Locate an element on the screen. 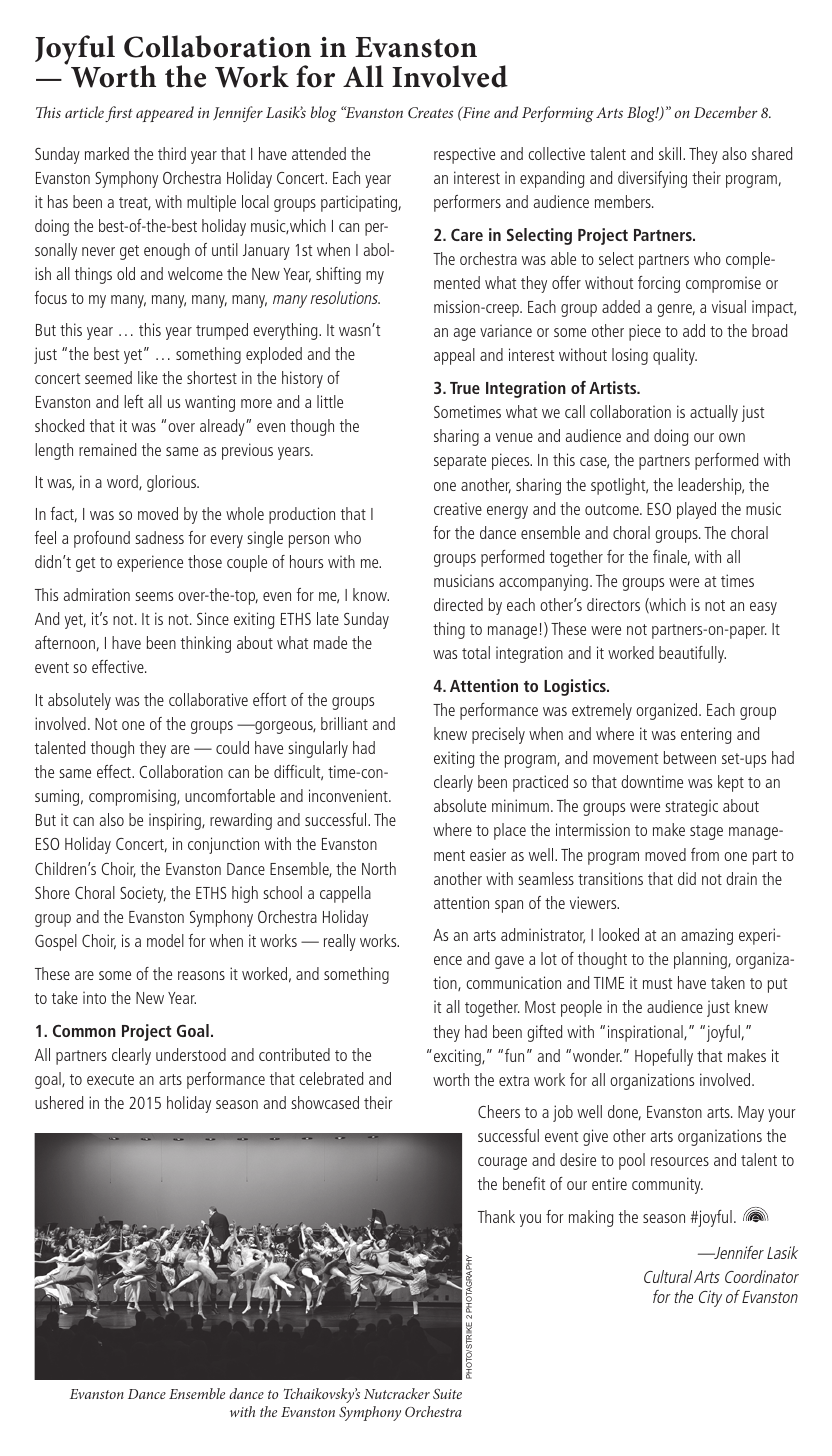 The image size is (832, 1456). remained is located at coordinates (107, 449).
